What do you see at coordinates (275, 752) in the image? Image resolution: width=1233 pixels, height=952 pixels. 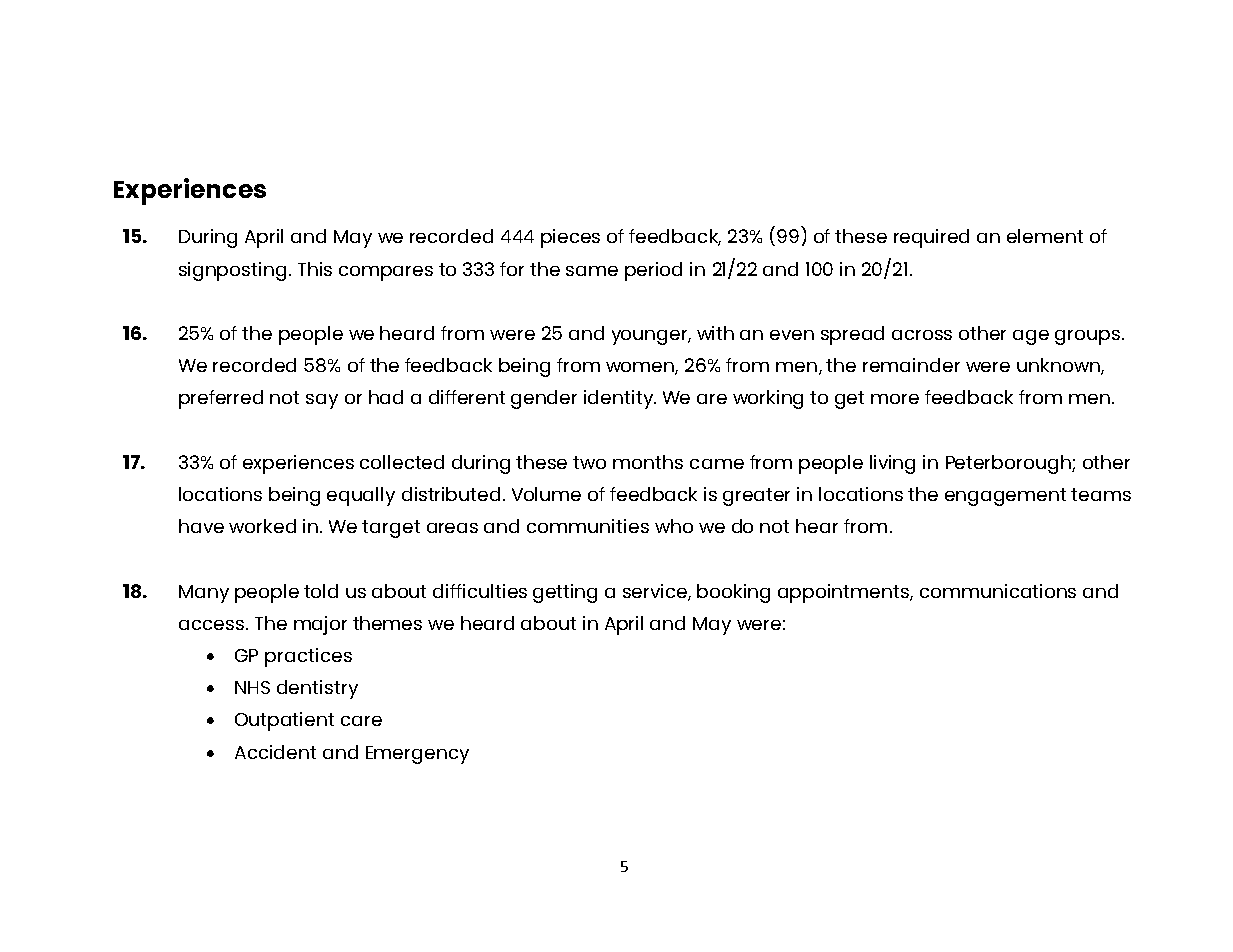 I see `Accident` at bounding box center [275, 752].
